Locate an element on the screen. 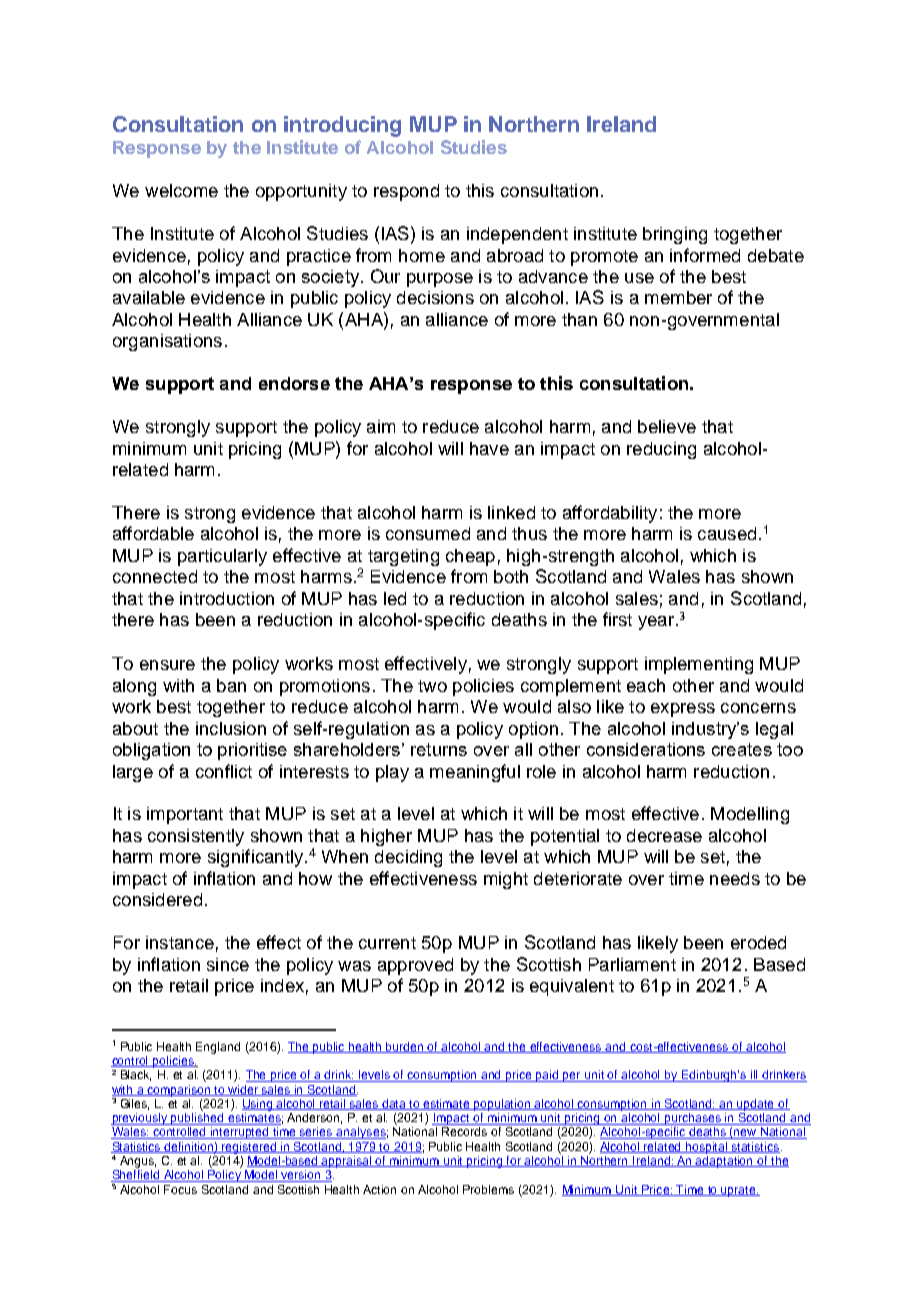 This screenshot has height=1308, width=924. bringing is located at coordinates (675, 235).
